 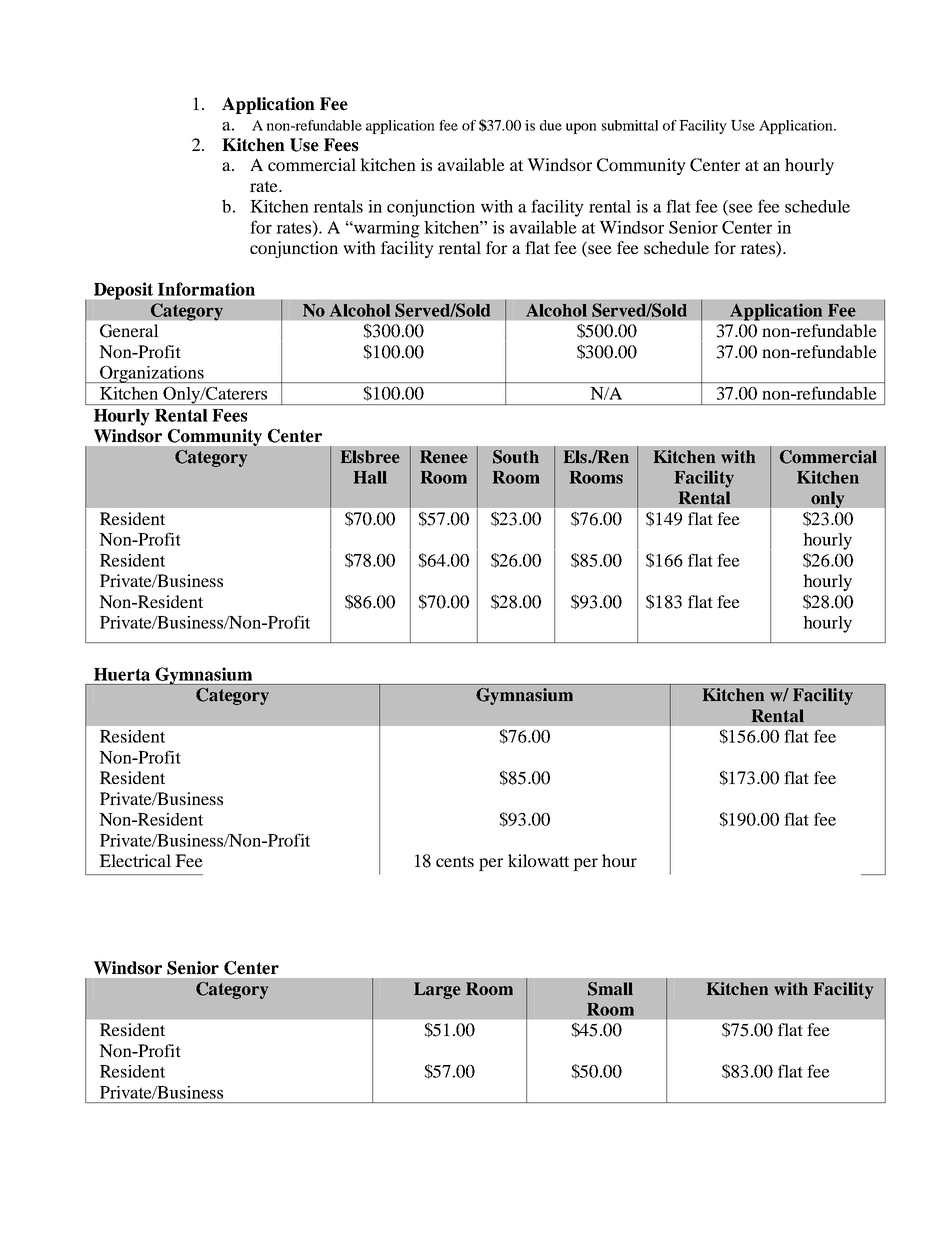 What do you see at coordinates (581, 128) in the document?
I see `upon` at bounding box center [581, 128].
